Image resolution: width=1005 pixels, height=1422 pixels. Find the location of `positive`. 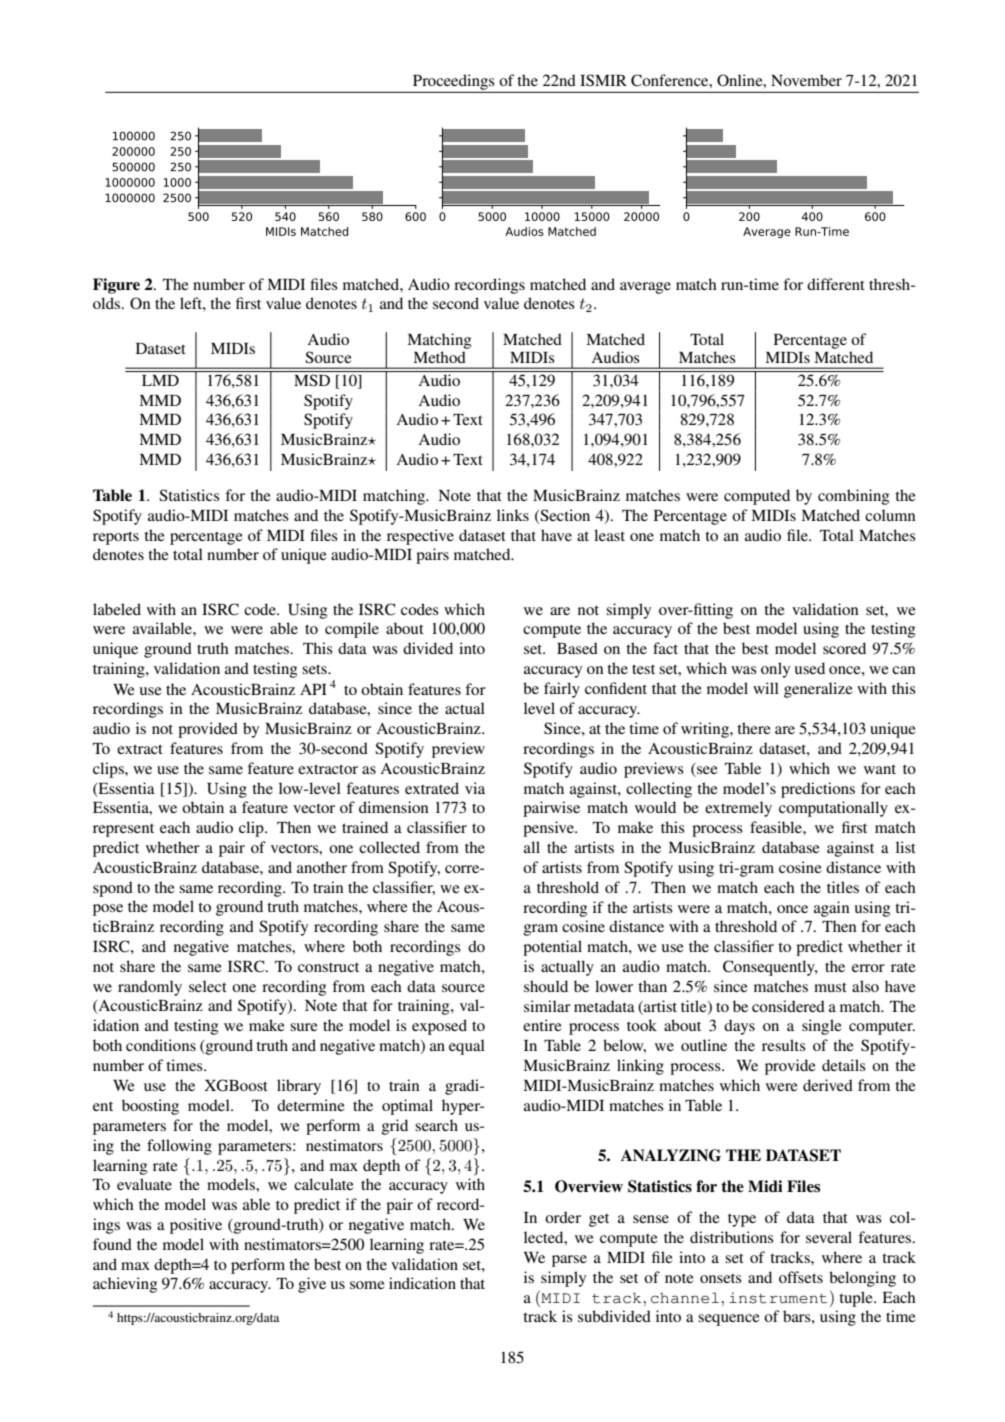

positive is located at coordinates (196, 1226).
